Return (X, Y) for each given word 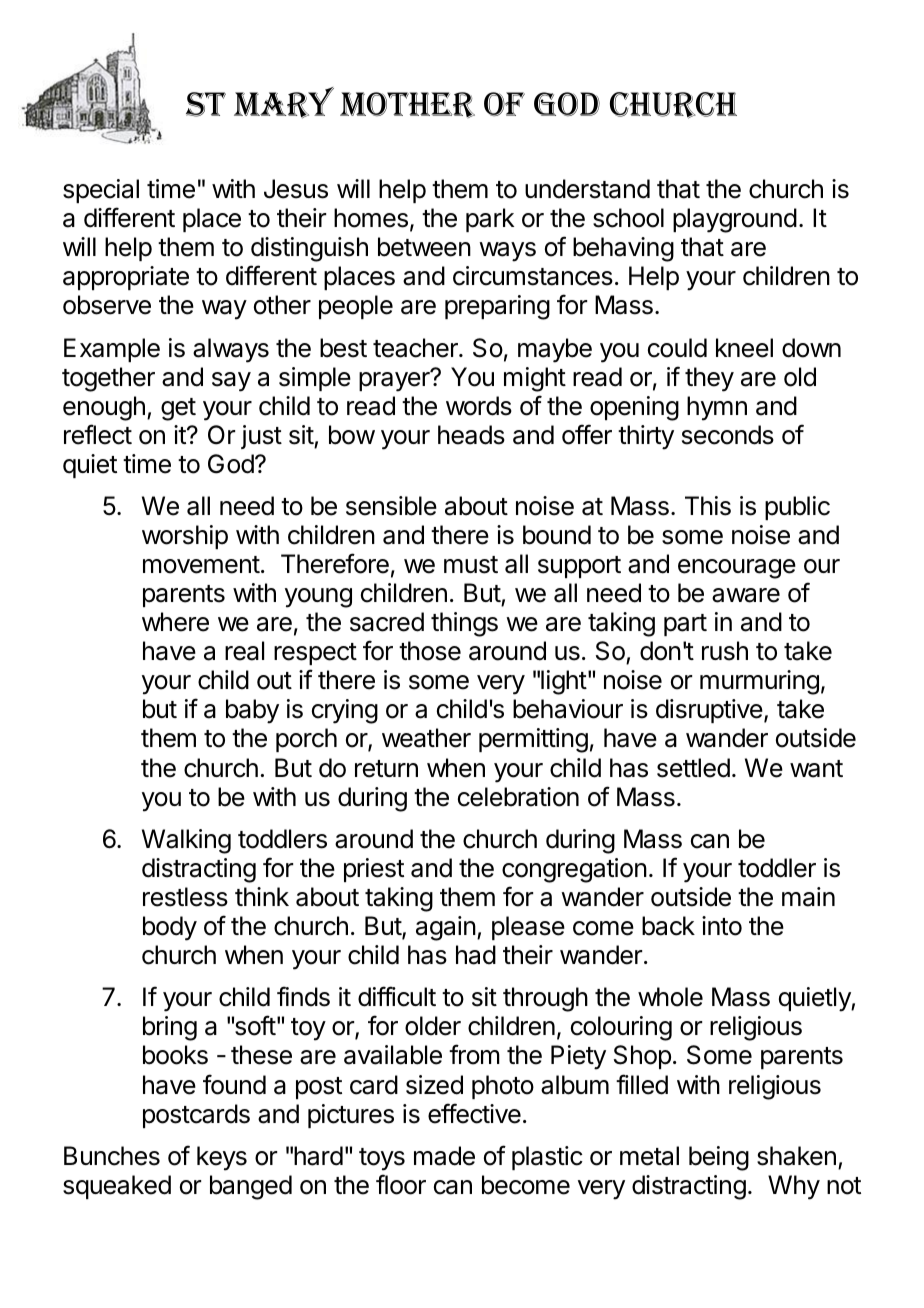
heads (471, 435)
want (816, 769)
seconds (728, 435)
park (490, 220)
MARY (284, 103)
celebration (518, 797)
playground (735, 220)
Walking (186, 841)
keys (222, 1158)
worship (185, 537)
